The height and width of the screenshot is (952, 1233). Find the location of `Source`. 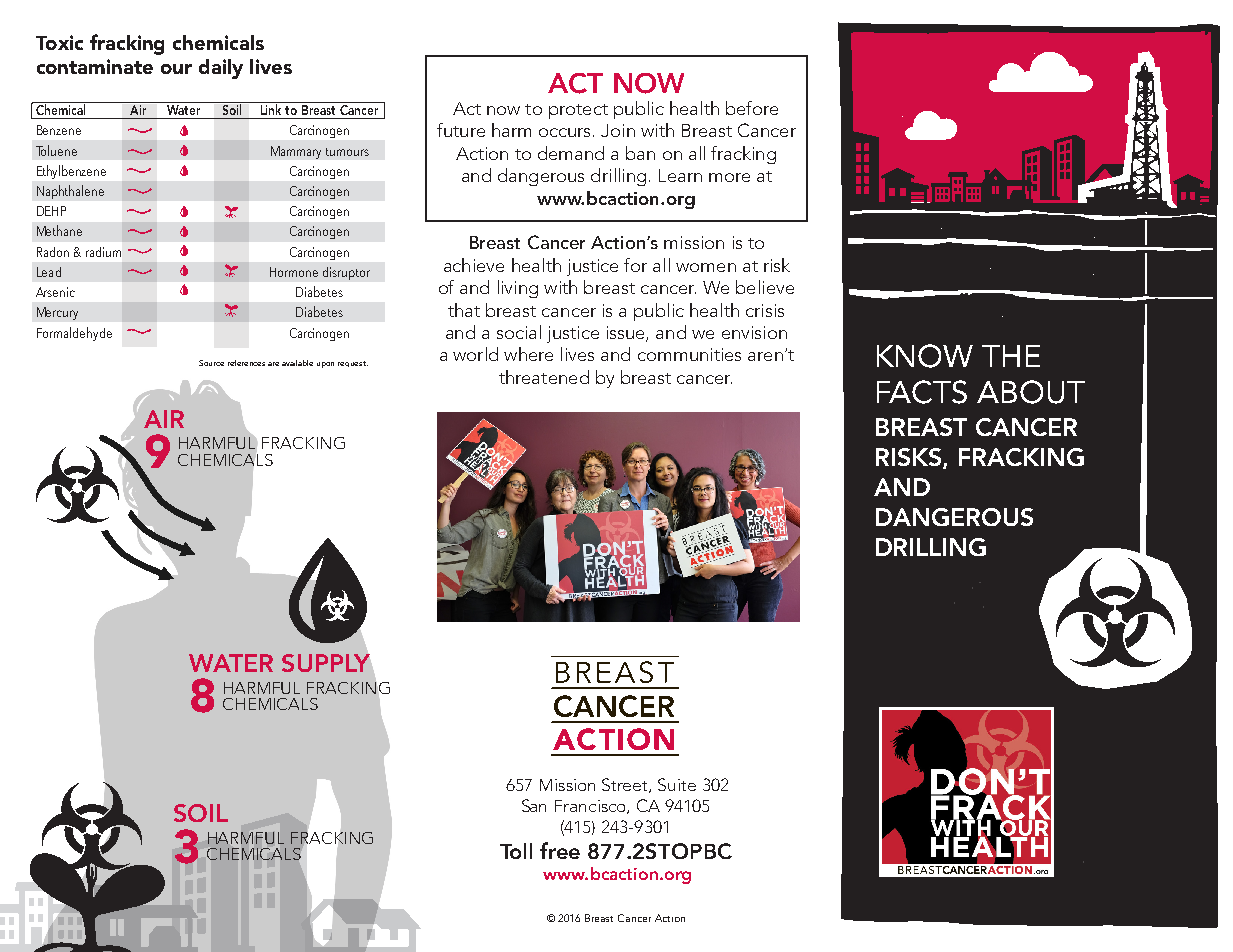

Source is located at coordinates (211, 363).
